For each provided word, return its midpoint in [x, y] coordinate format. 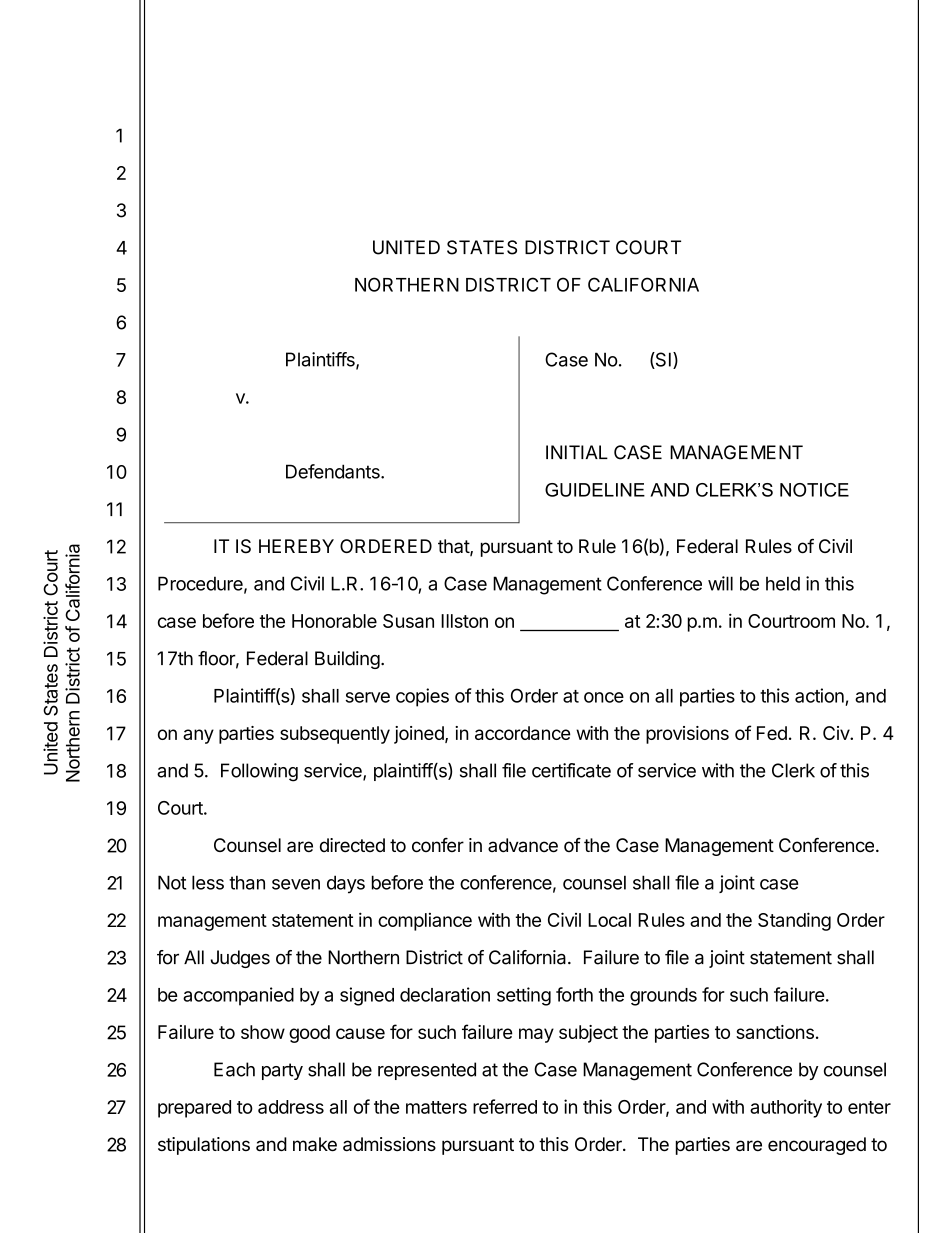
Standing [794, 921]
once [604, 697]
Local [609, 920]
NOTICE [814, 490]
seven [296, 884]
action [819, 695]
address [291, 1107]
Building [347, 660]
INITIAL [577, 452]
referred [505, 1106]
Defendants [334, 471]
